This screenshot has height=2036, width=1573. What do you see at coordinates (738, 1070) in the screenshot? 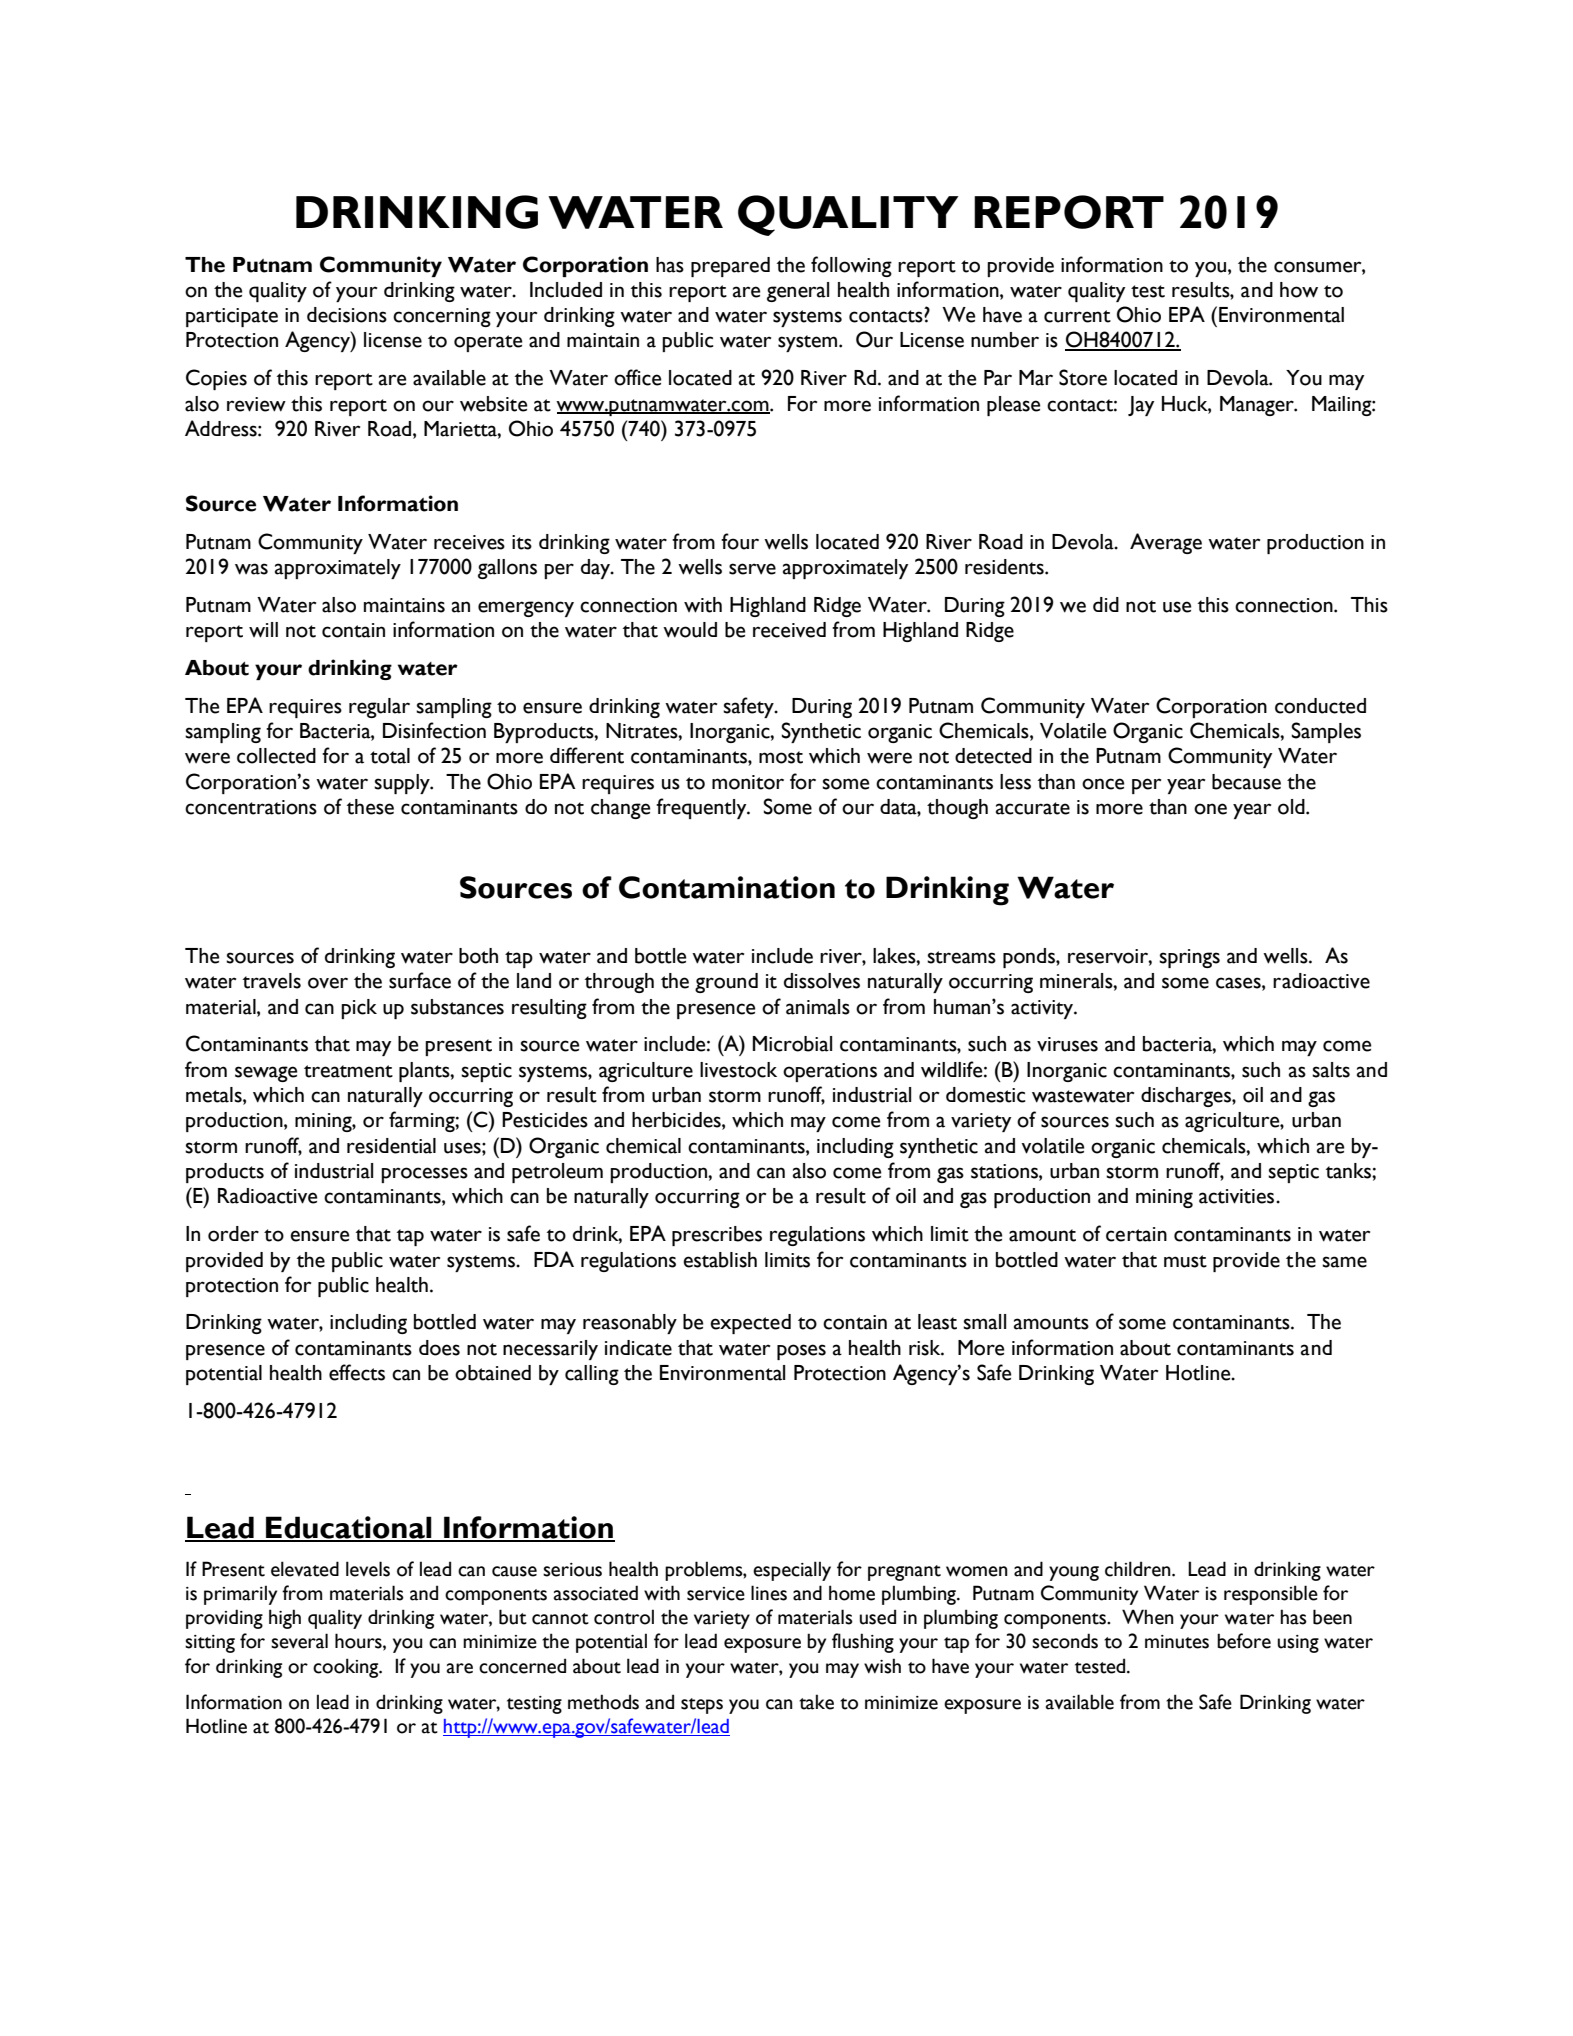
I see `livestock` at bounding box center [738, 1070].
